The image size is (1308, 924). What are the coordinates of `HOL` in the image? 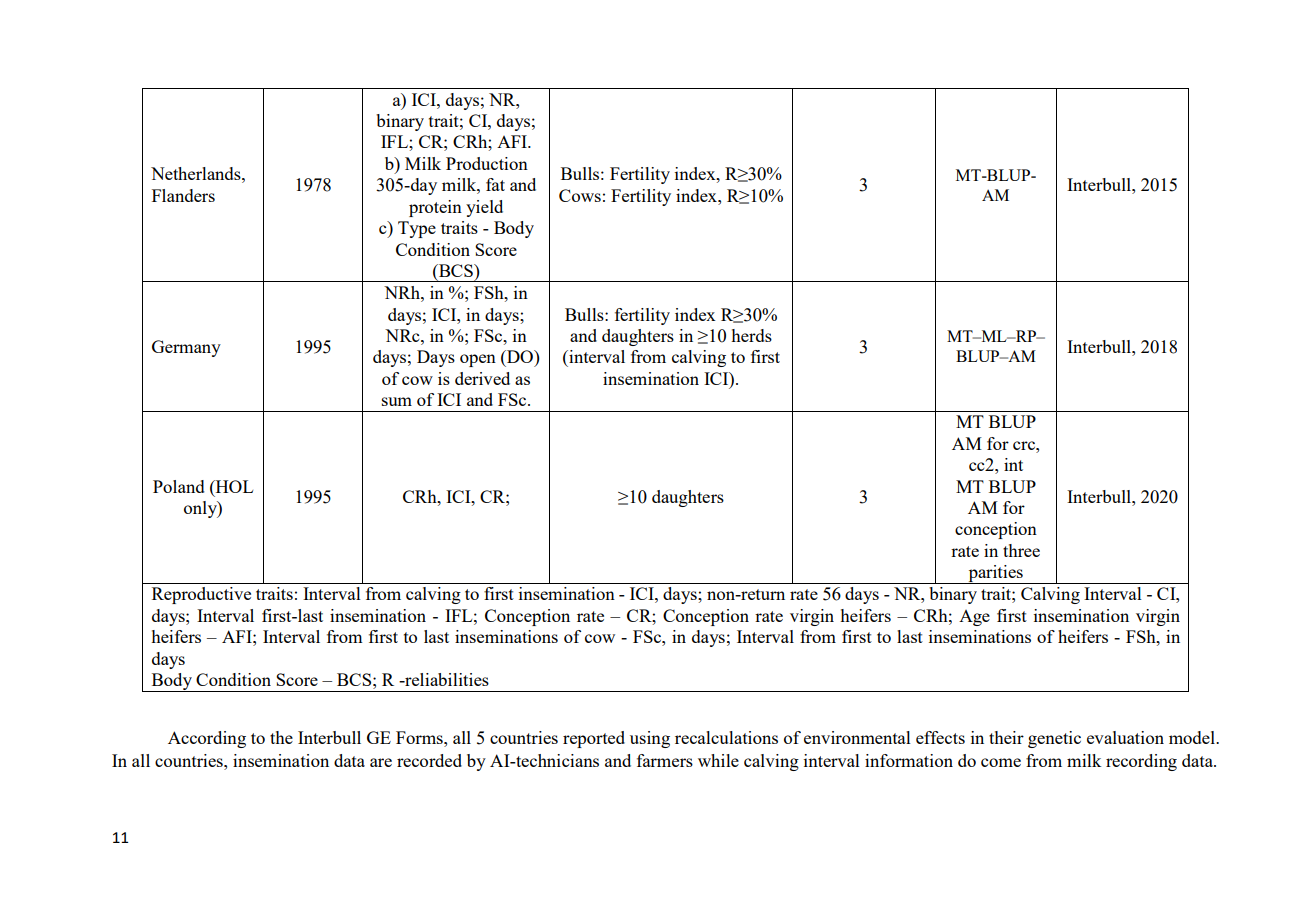 It's located at (233, 487).
